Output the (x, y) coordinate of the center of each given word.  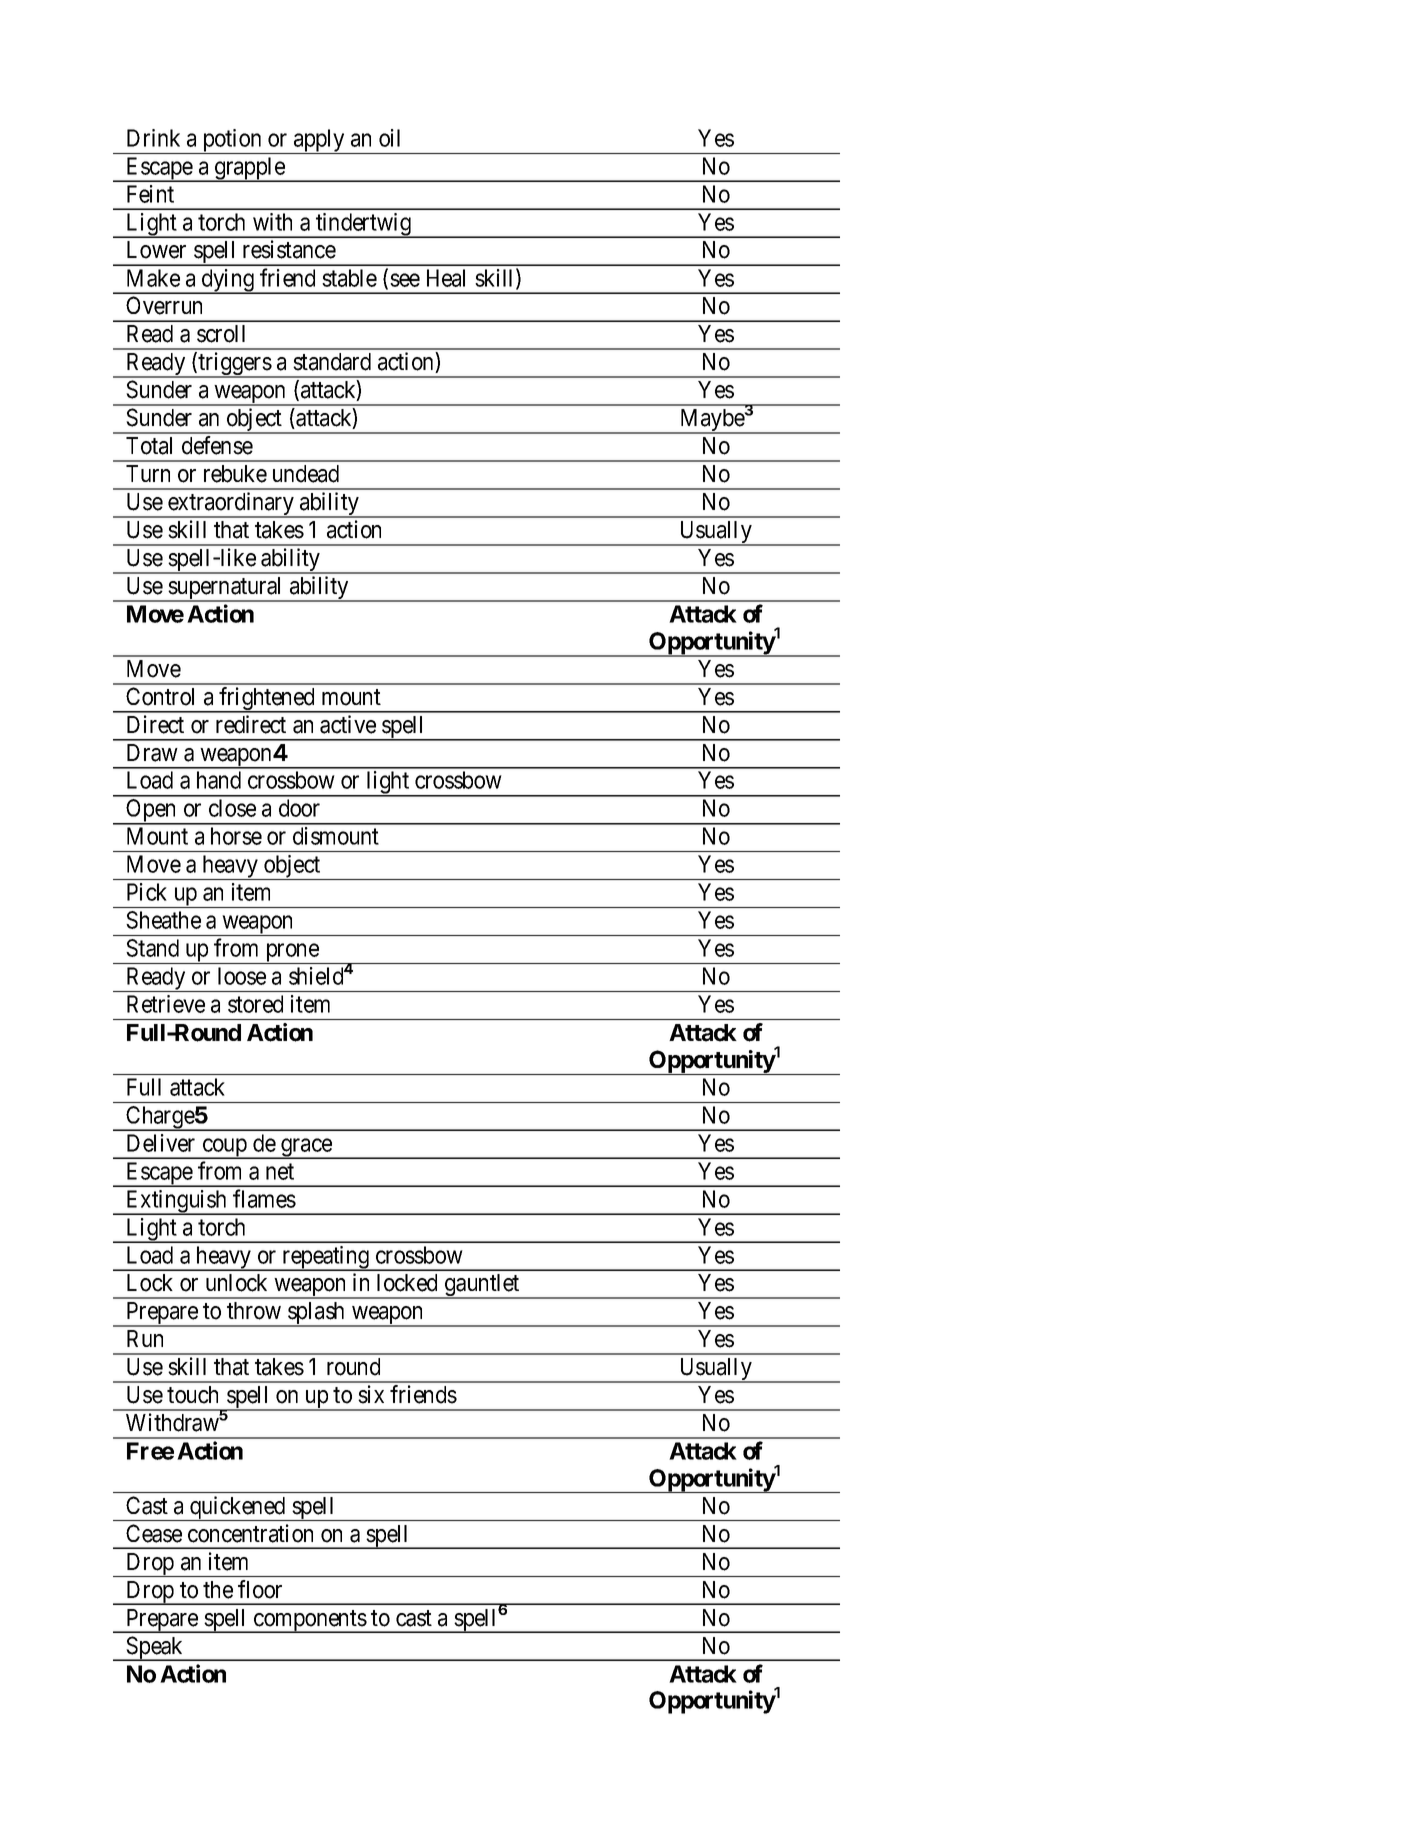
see (405, 280)
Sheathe (163, 920)
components (310, 1621)
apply (319, 141)
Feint (150, 194)
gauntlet (482, 1286)
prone (292, 954)
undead (306, 474)
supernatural (226, 589)
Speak (155, 1648)
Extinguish (176, 1202)
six (371, 1394)
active (348, 724)
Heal (446, 278)
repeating (325, 1258)
